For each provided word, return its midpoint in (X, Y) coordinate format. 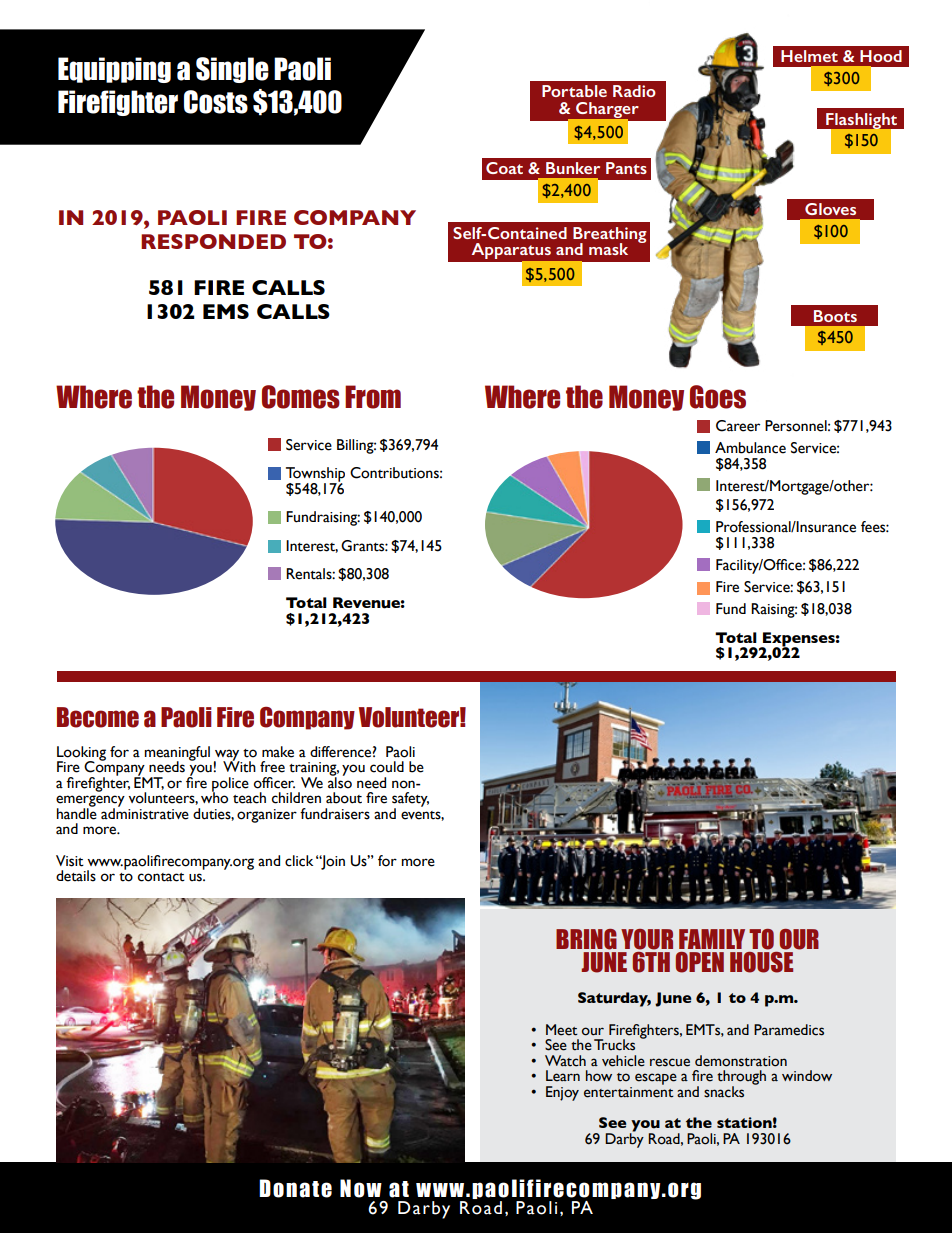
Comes (301, 397)
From (373, 397)
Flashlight (862, 122)
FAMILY (712, 939)
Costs (216, 102)
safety (410, 800)
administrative (145, 813)
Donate (295, 1188)
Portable (574, 91)
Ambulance (750, 448)
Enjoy (562, 1093)
